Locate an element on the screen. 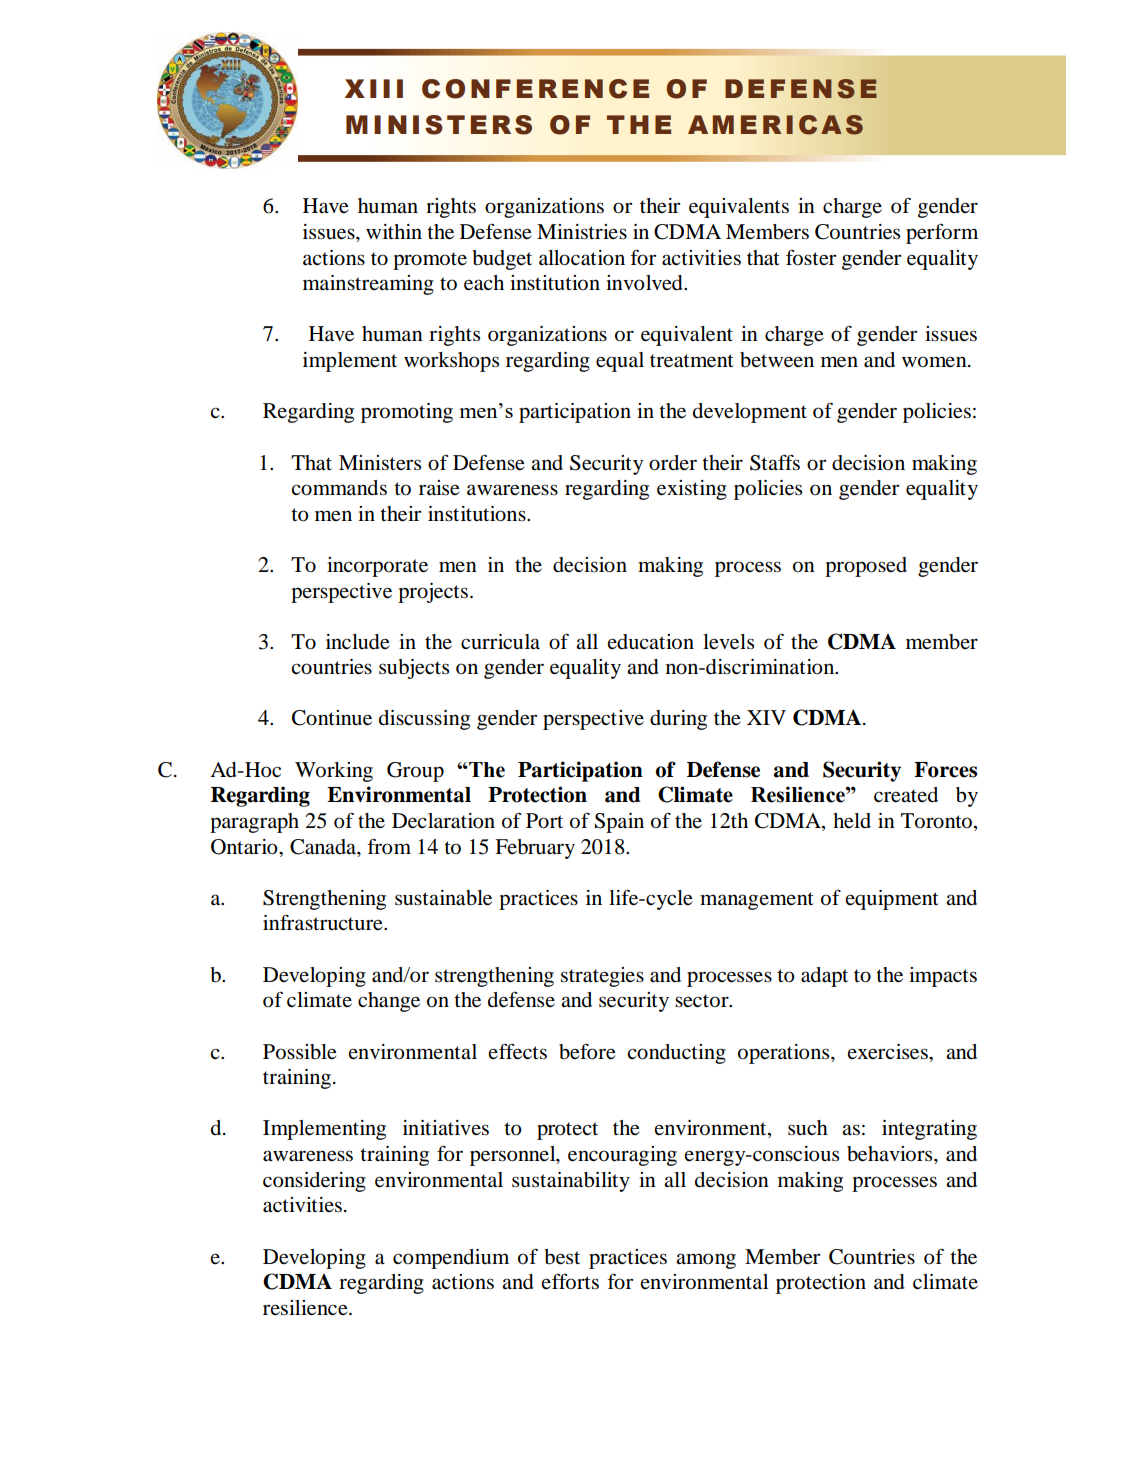  XIII is located at coordinates (374, 88).
